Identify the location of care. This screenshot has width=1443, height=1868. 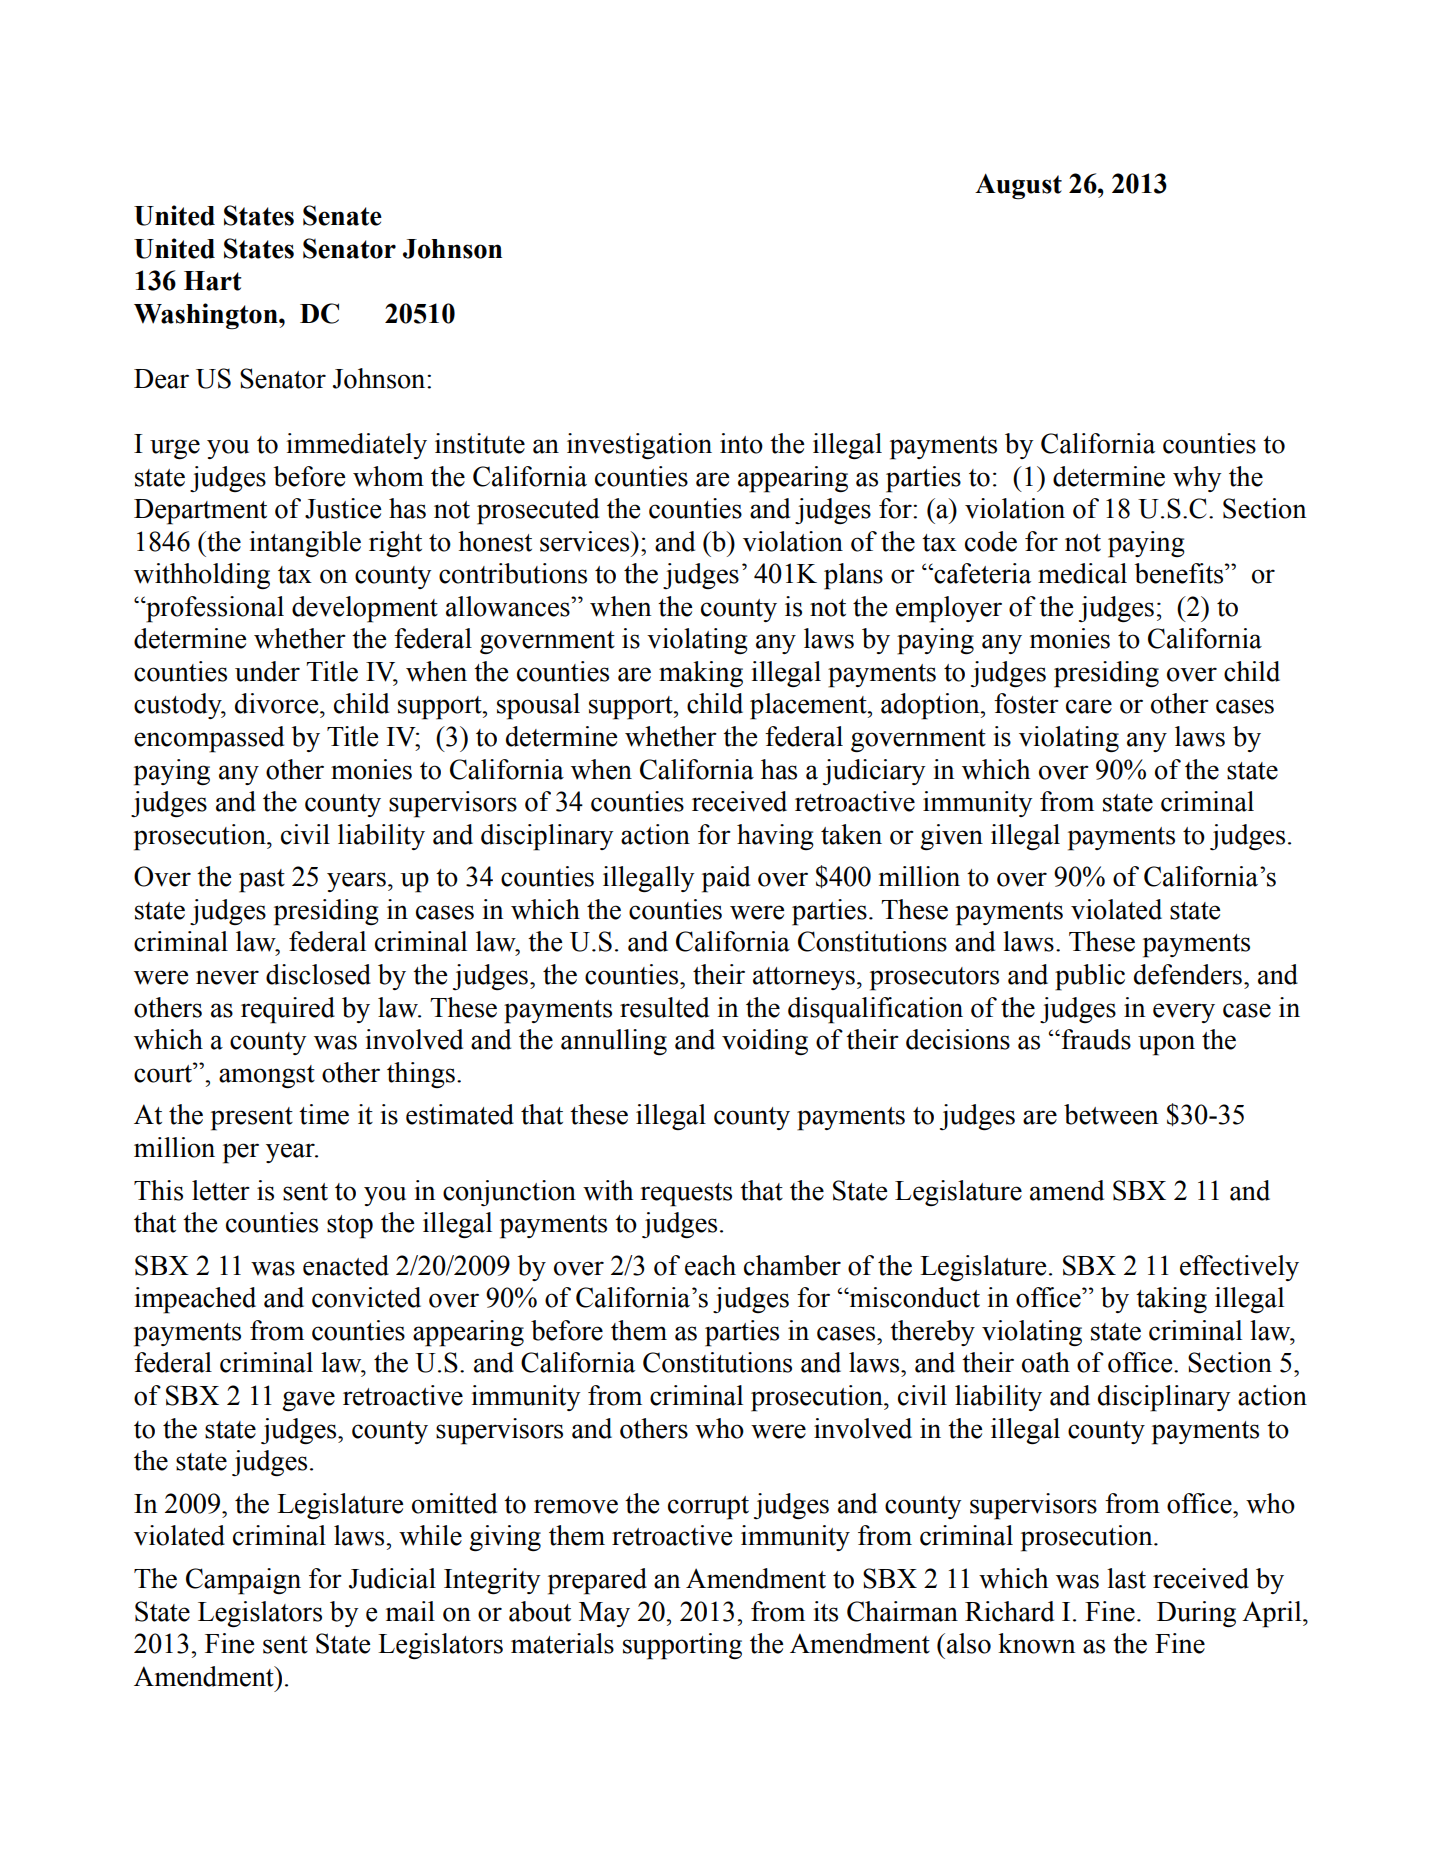
(1089, 706).
